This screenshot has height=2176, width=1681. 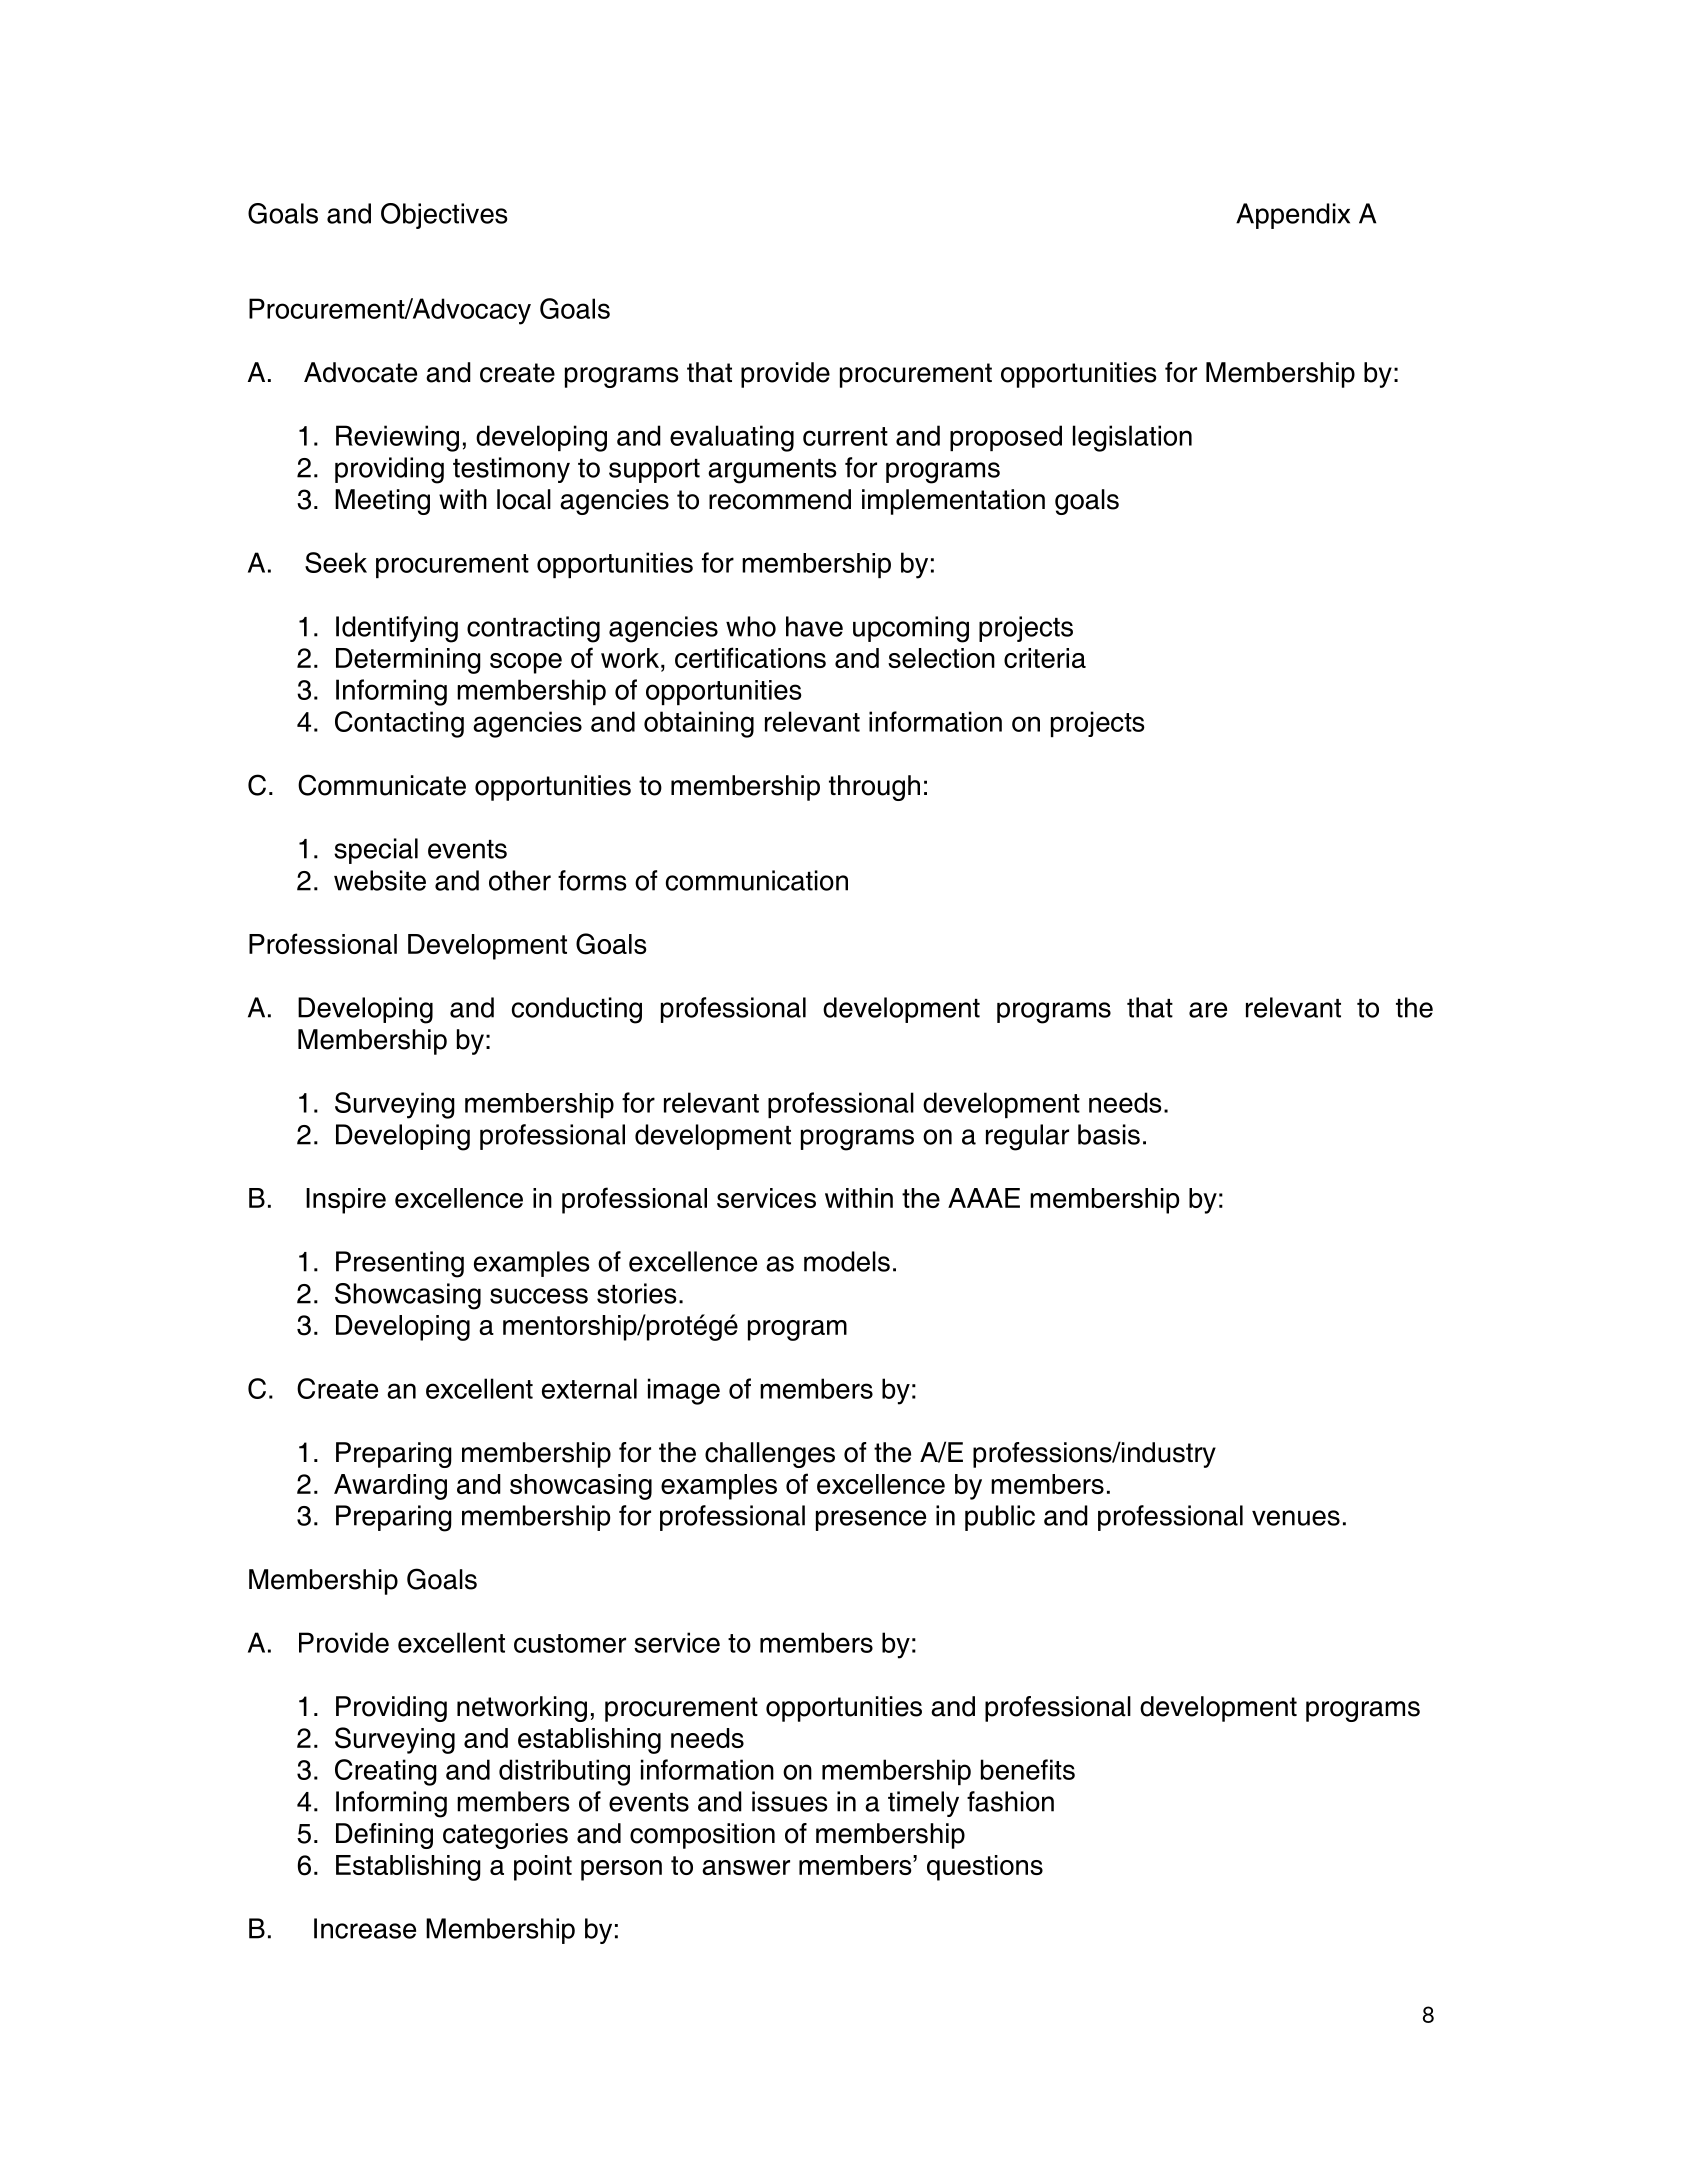 I want to click on models, so click(x=847, y=1261).
